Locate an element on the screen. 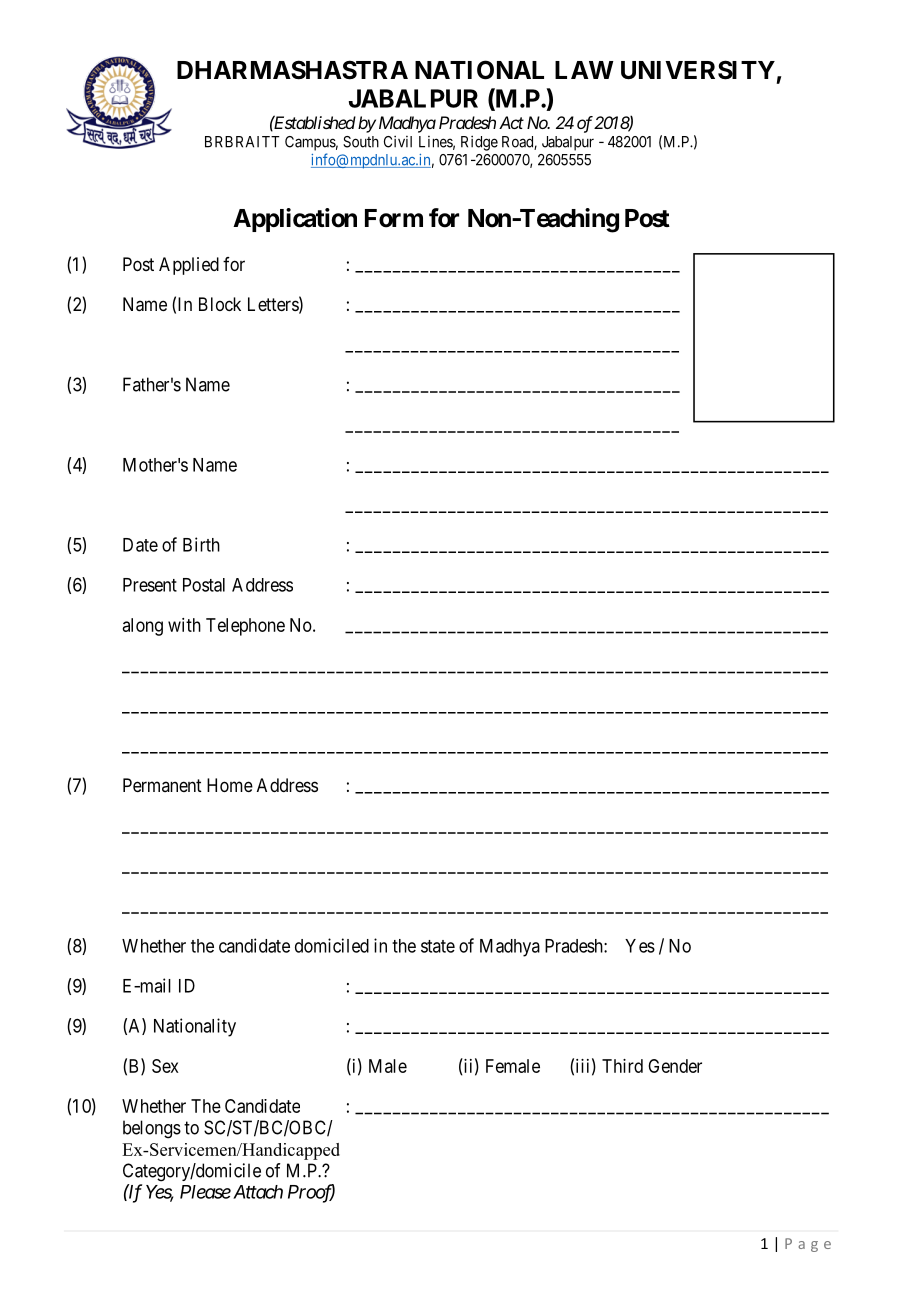 The width and height of the screenshot is (924, 1308). state is located at coordinates (438, 946).
